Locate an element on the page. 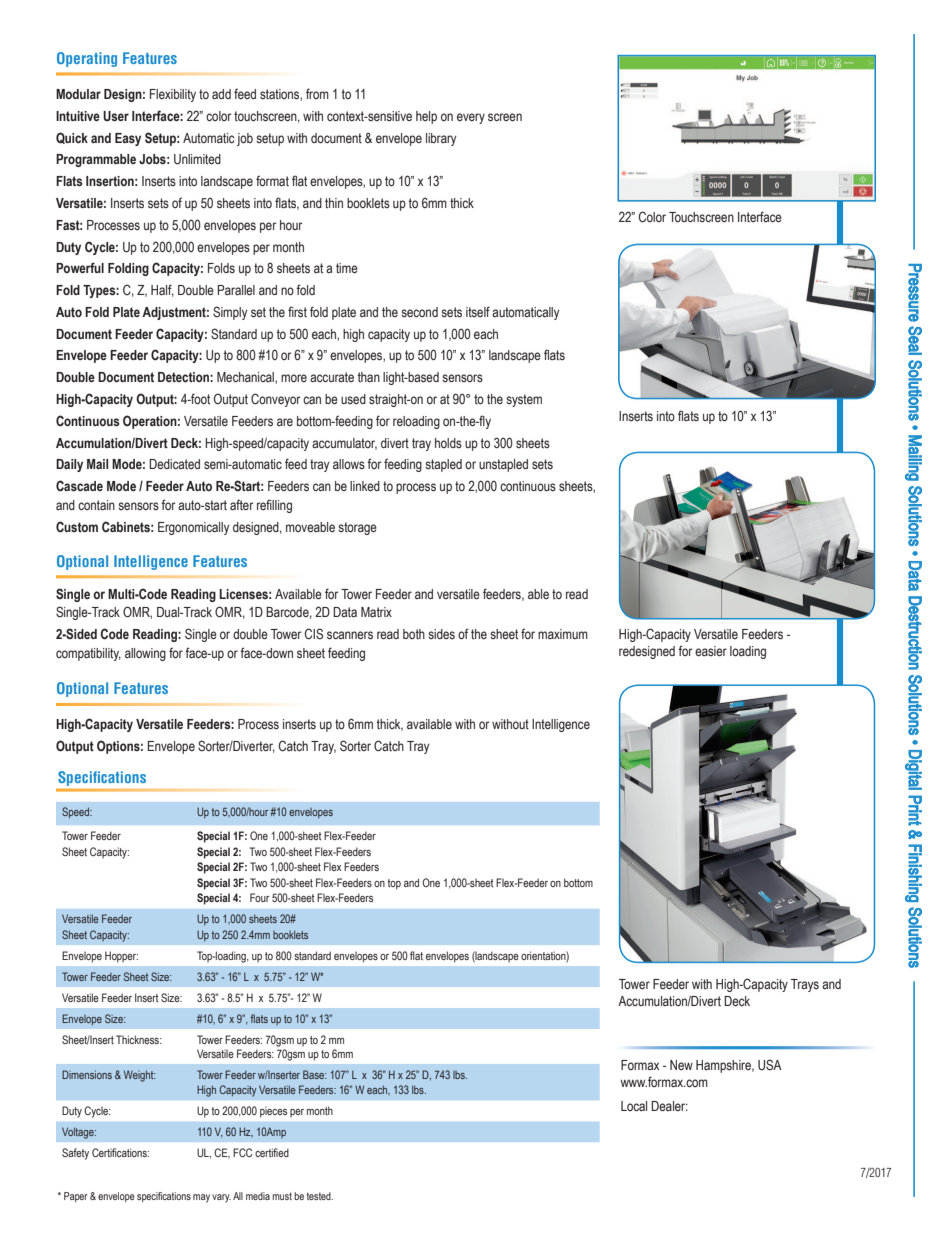 This image has height=1233, width=952. both is located at coordinates (414, 634).
